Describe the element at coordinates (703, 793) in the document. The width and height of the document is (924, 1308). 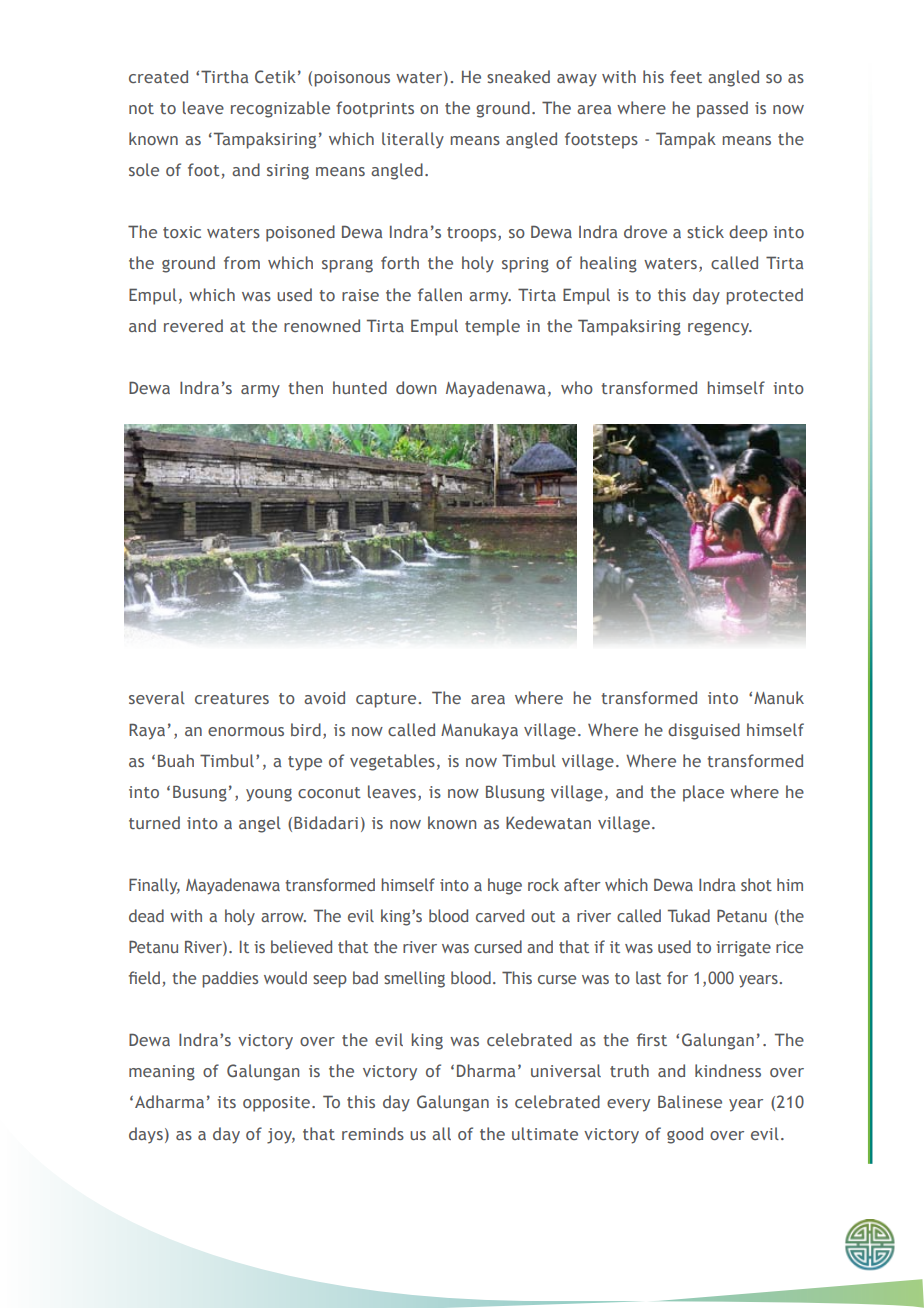
I see `place` at that location.
